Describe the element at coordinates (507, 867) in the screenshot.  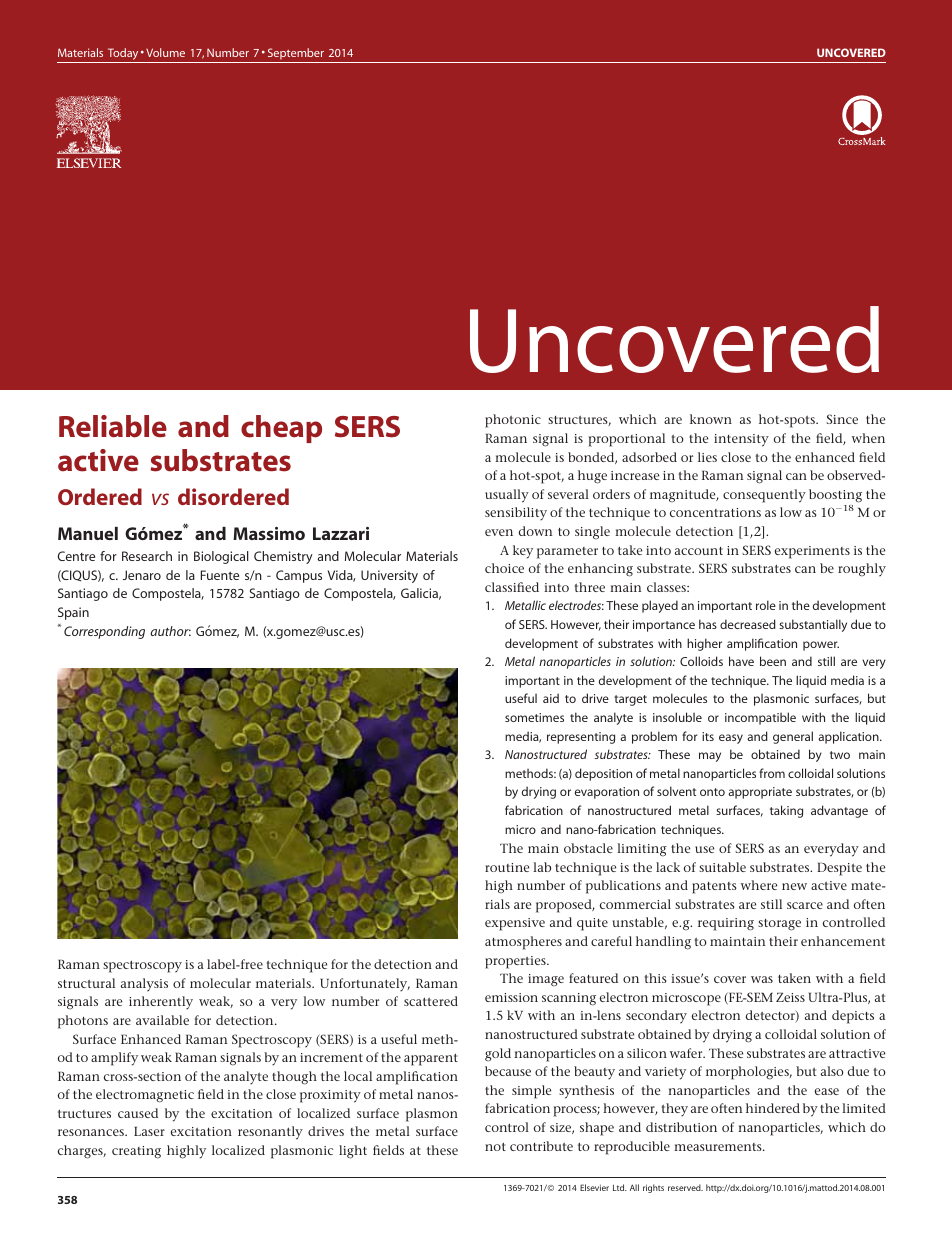
I see `routine` at that location.
